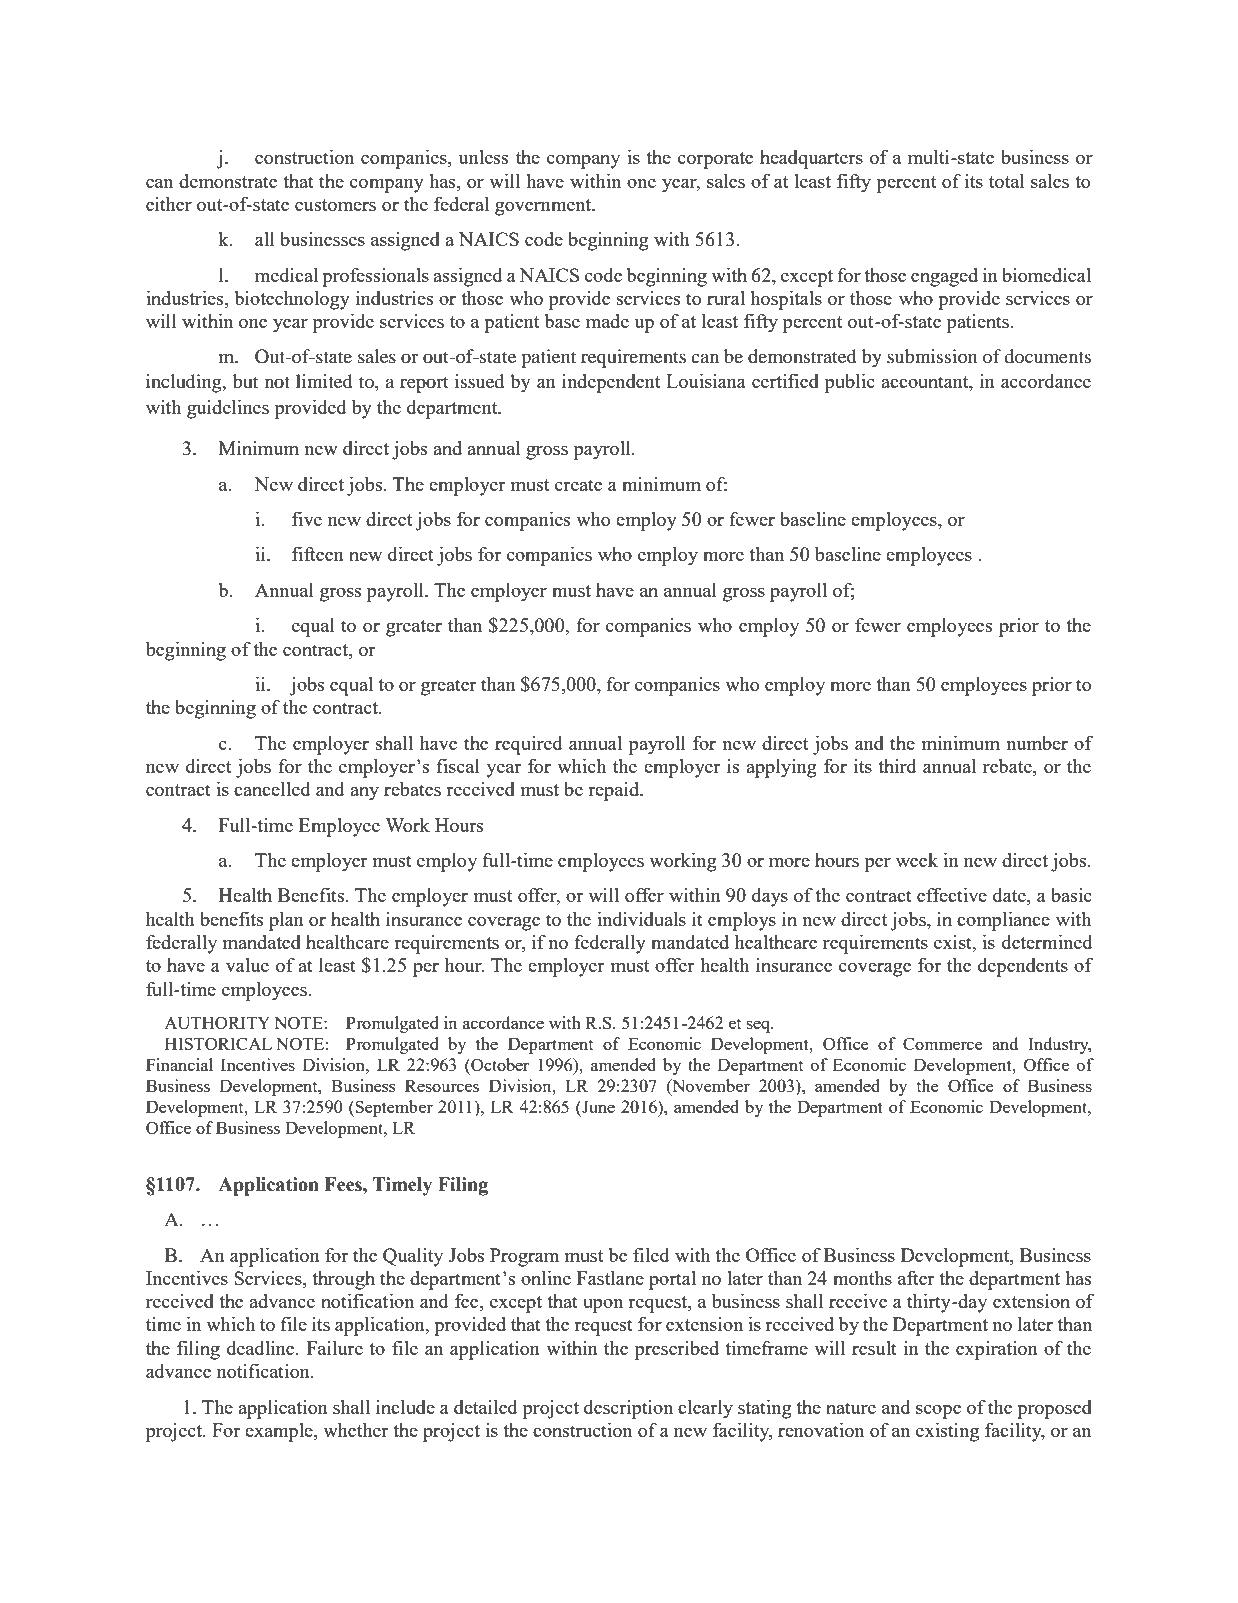 This image has width=1238, height=1603. Describe the element at coordinates (615, 791) in the image. I see `repaid` at that location.
